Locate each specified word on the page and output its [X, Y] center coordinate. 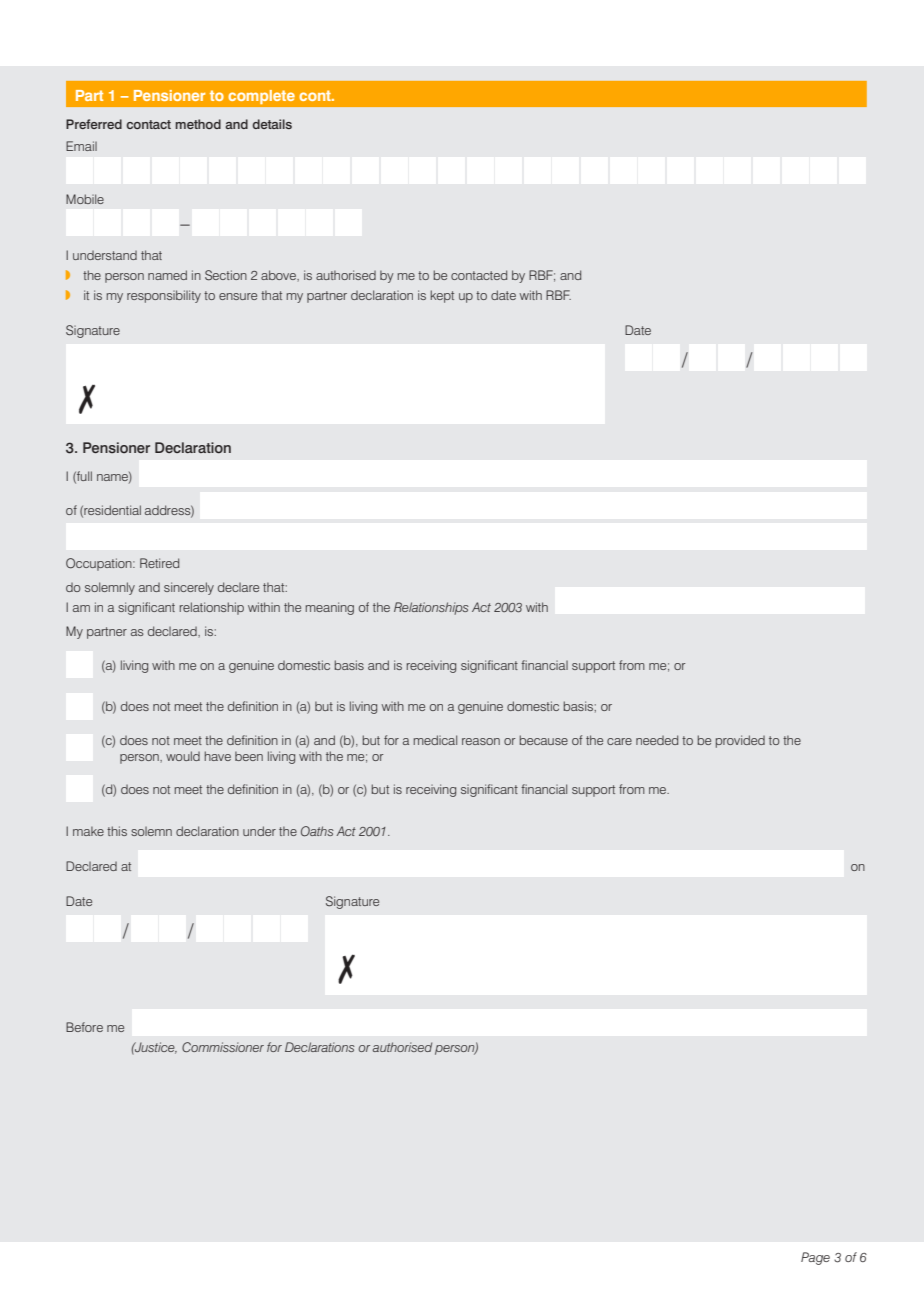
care [619, 741]
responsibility [164, 296]
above [279, 275]
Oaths [317, 831]
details [272, 124]
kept [442, 296]
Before [84, 1027]
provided [740, 741]
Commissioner [223, 1047]
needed [657, 740]
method [198, 124]
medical [435, 740]
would [183, 756]
